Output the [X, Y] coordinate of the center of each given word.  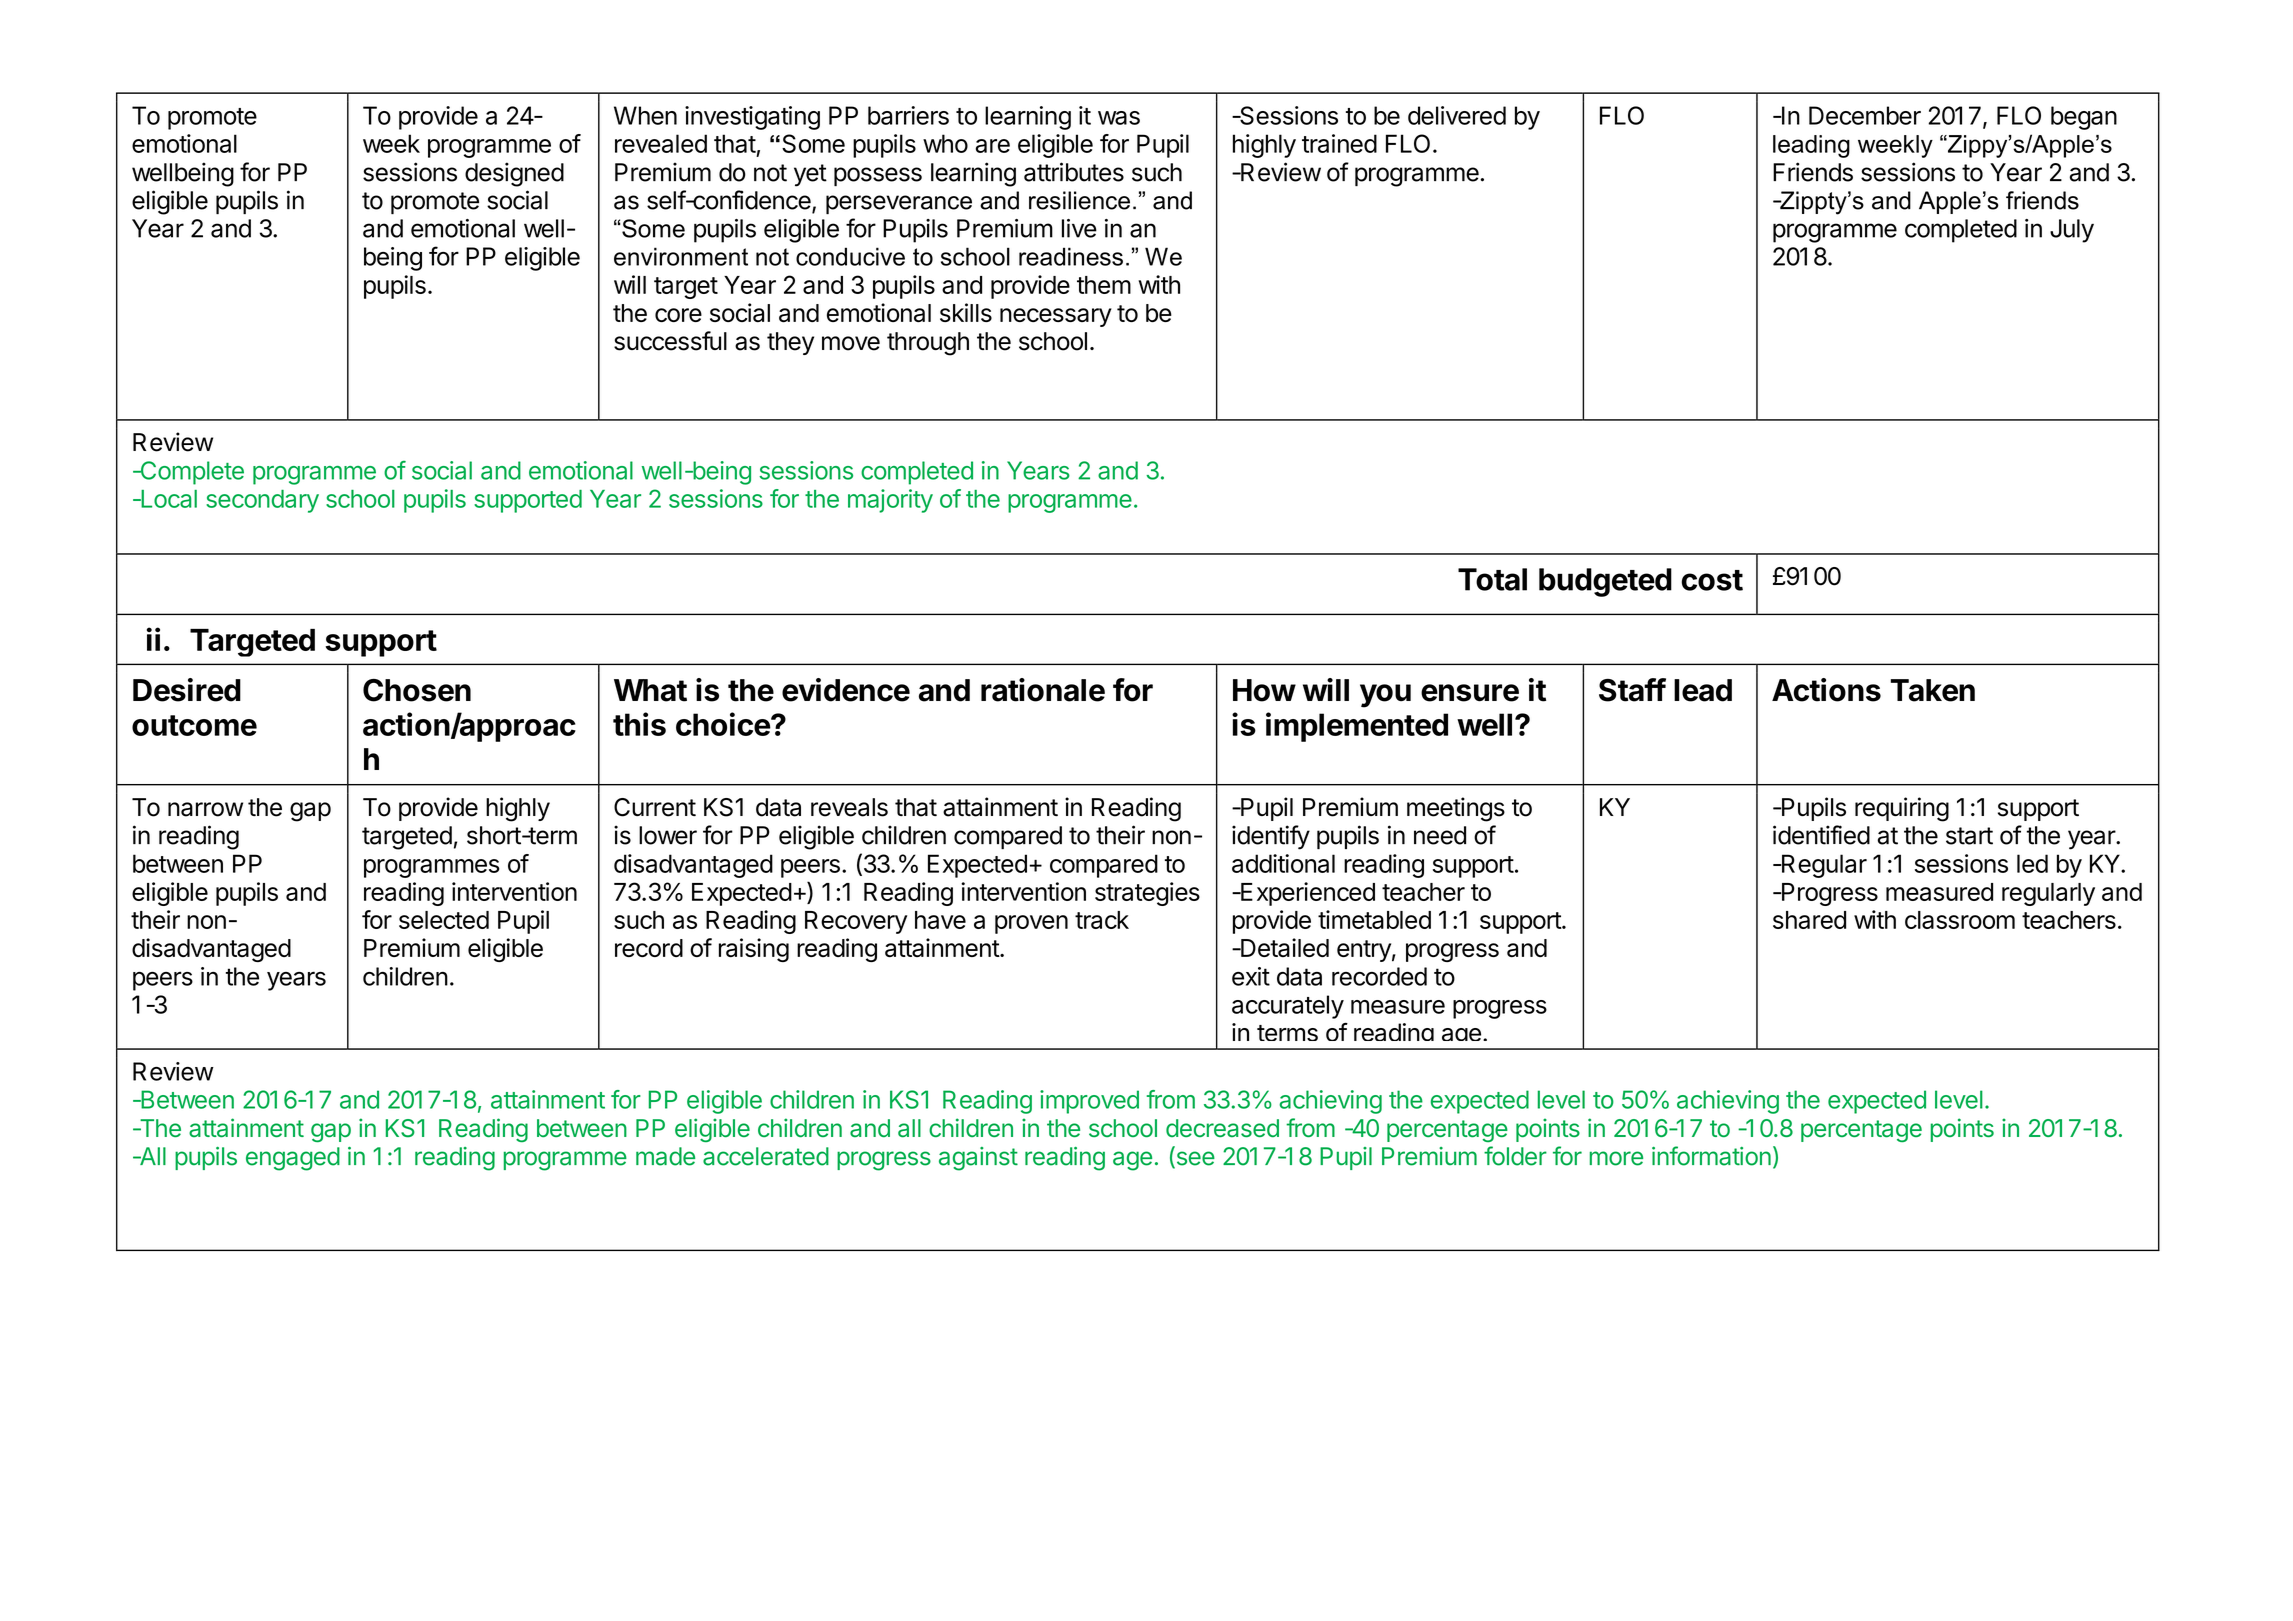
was [1119, 118]
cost [1712, 580]
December [1865, 115]
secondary [262, 501]
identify [1271, 837]
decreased [1222, 1128]
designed [514, 174]
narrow [205, 809]
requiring [1902, 809]
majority [890, 501]
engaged [293, 1159]
